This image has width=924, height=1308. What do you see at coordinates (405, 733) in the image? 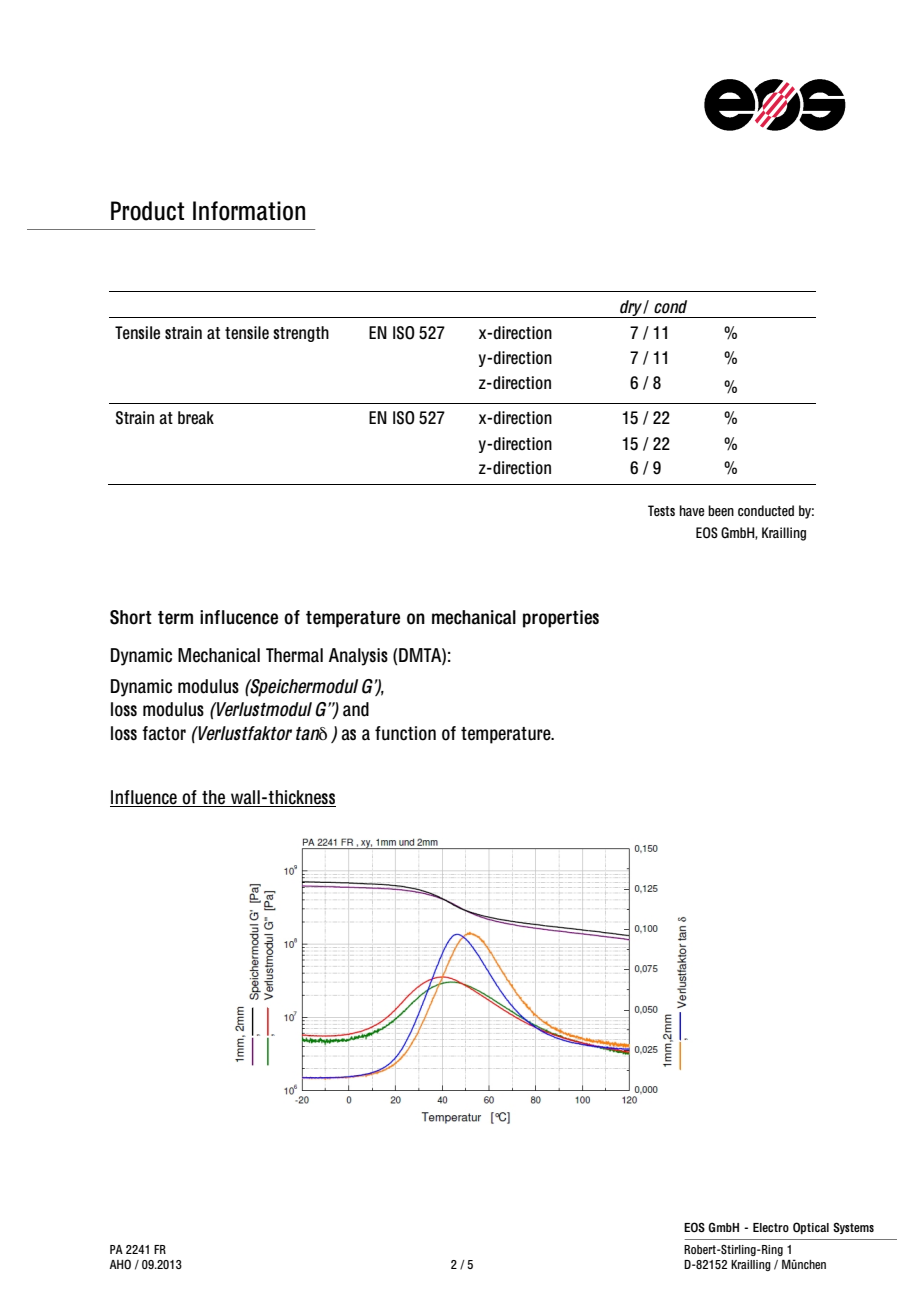
I see `function` at bounding box center [405, 733].
